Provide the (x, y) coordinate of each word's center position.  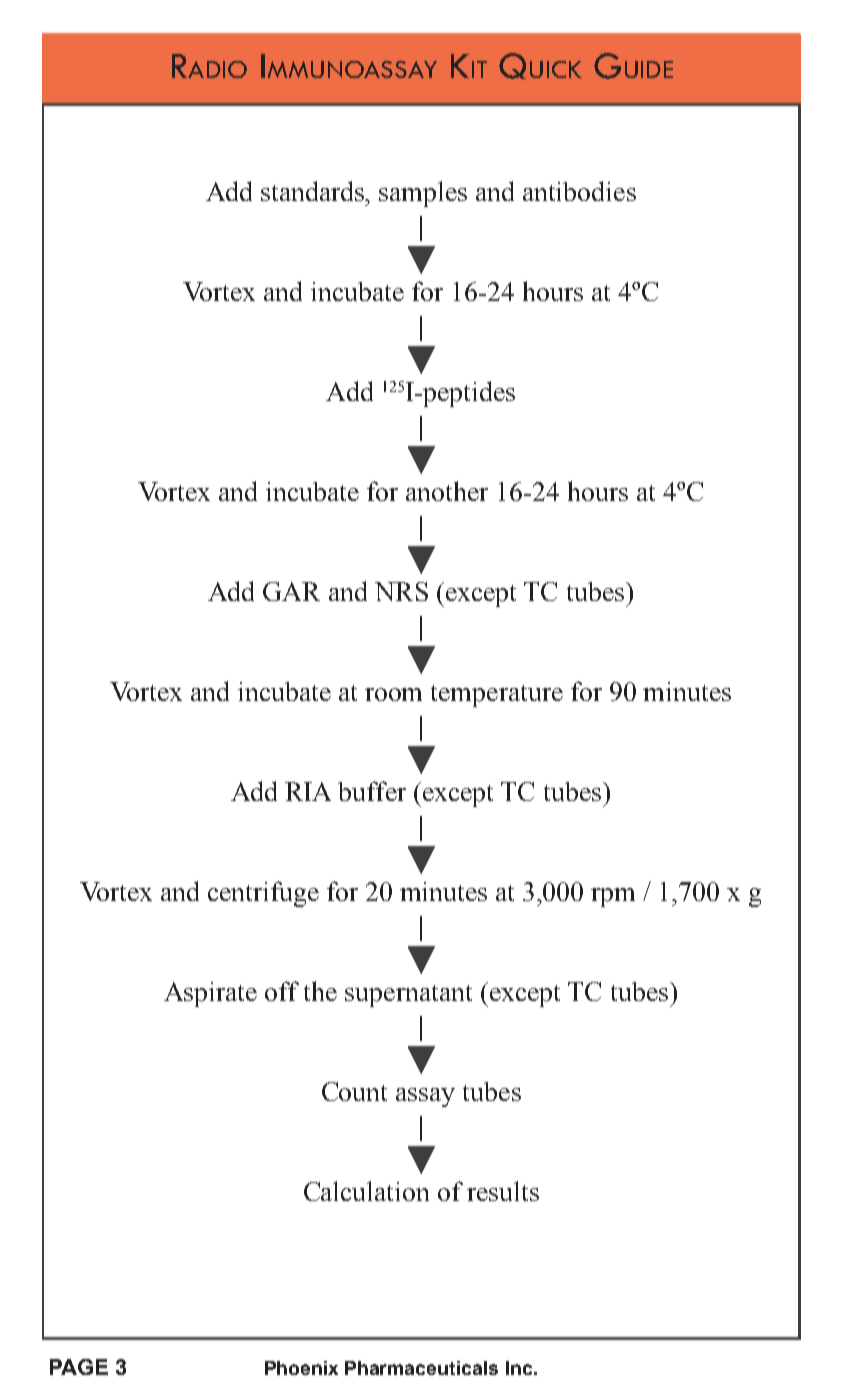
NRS (401, 591)
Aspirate (210, 994)
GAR (291, 591)
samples (423, 194)
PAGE (79, 1367)
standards (314, 191)
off (282, 991)
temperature (497, 696)
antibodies (579, 191)
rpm (613, 897)
